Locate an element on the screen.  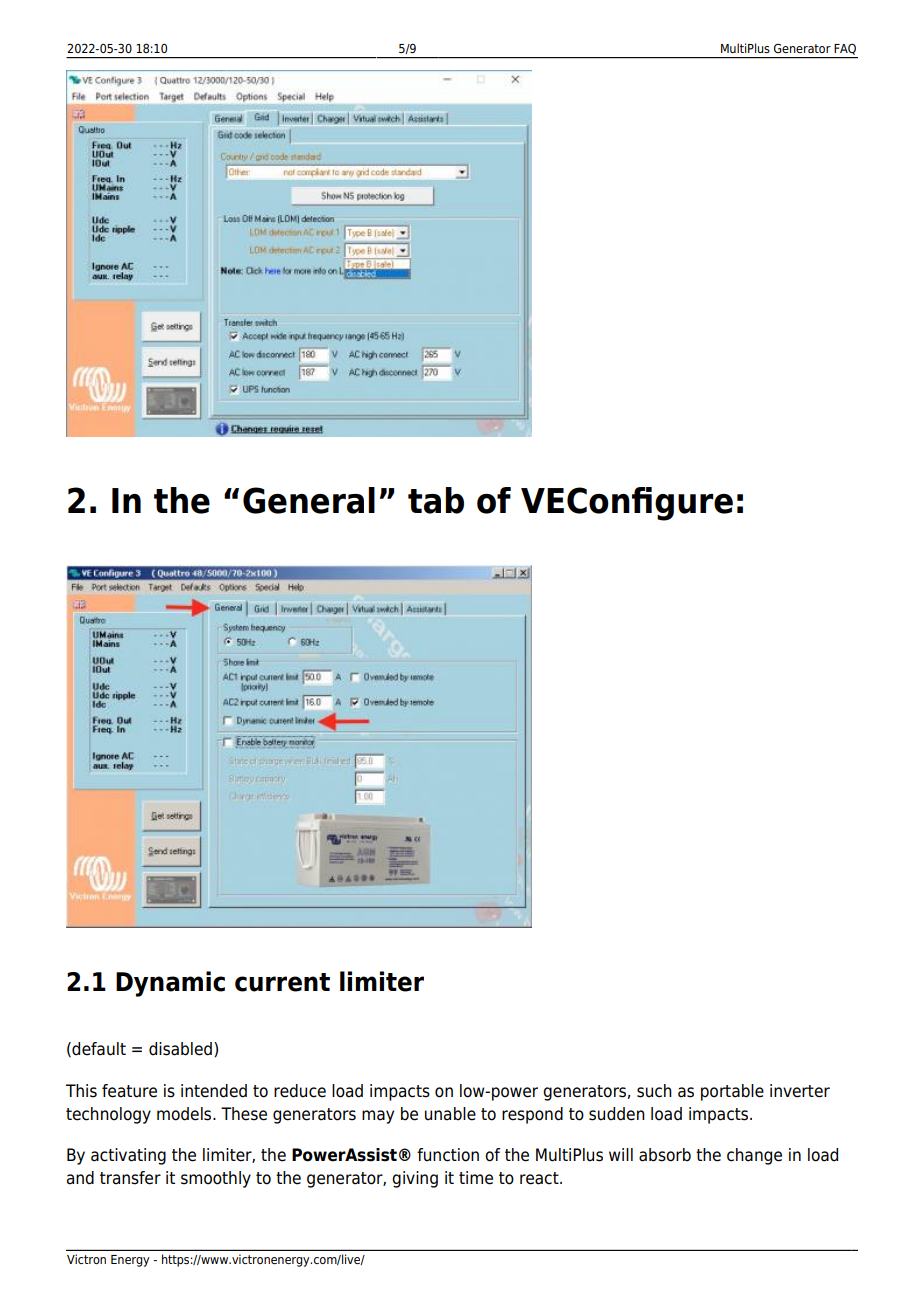
function is located at coordinates (448, 1155).
